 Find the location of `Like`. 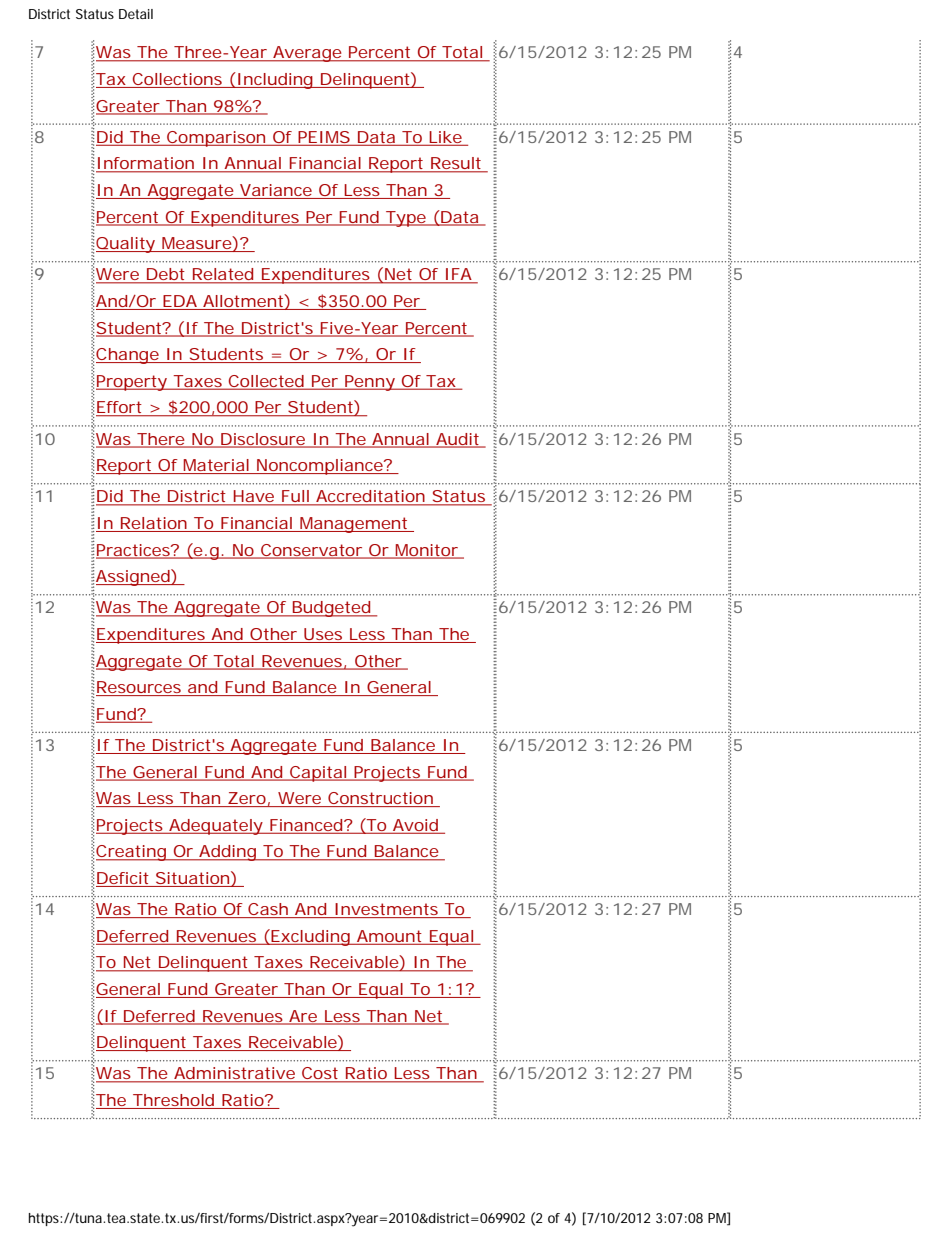

Like is located at coordinates (446, 138).
